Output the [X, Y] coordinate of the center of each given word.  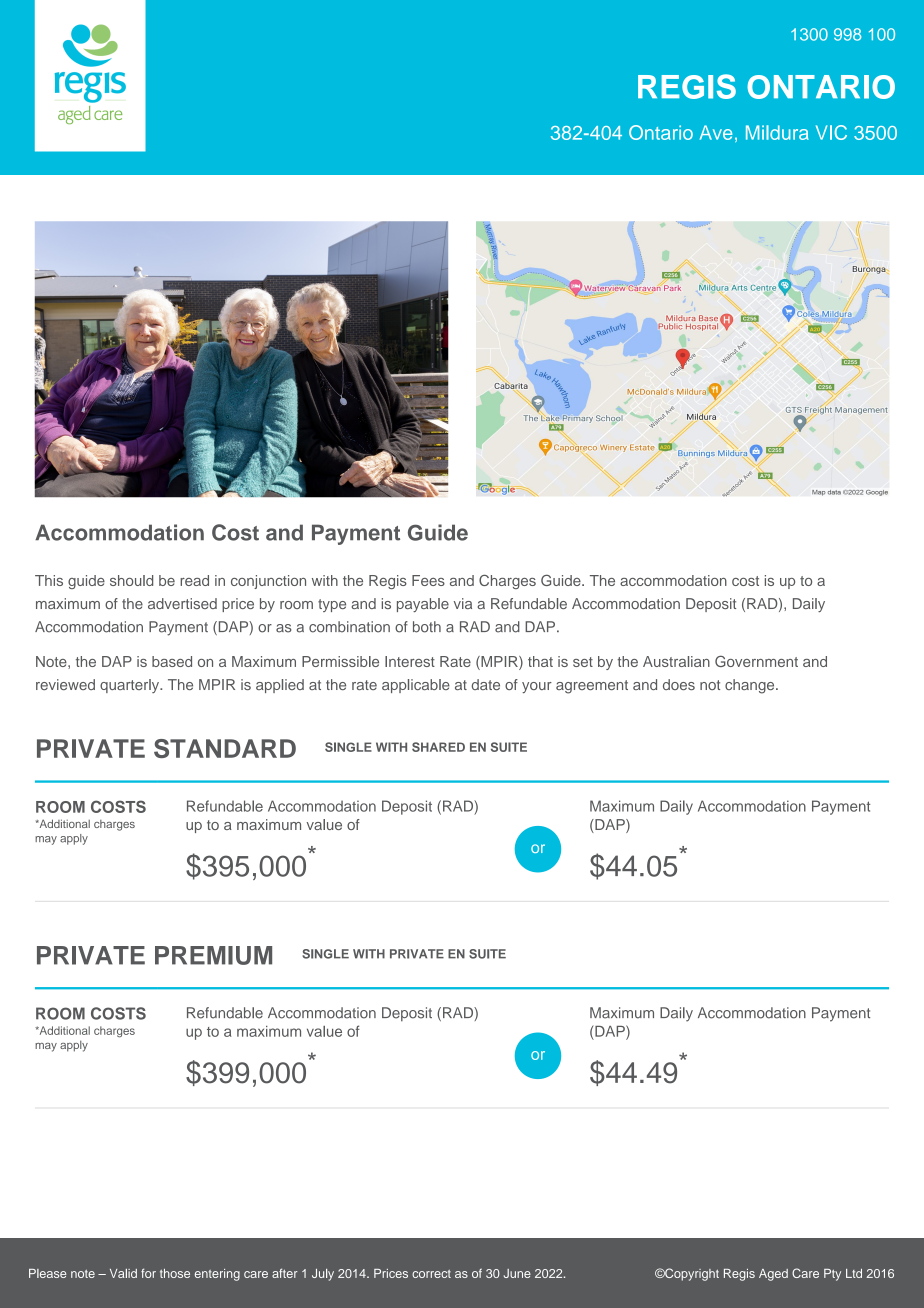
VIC [831, 132]
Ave [716, 132]
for [148, 1273]
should [131, 580]
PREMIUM [213, 955]
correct [431, 1274]
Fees [428, 580]
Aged [773, 1275]
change [751, 686]
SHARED [438, 747]
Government [756, 661]
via [463, 603]
